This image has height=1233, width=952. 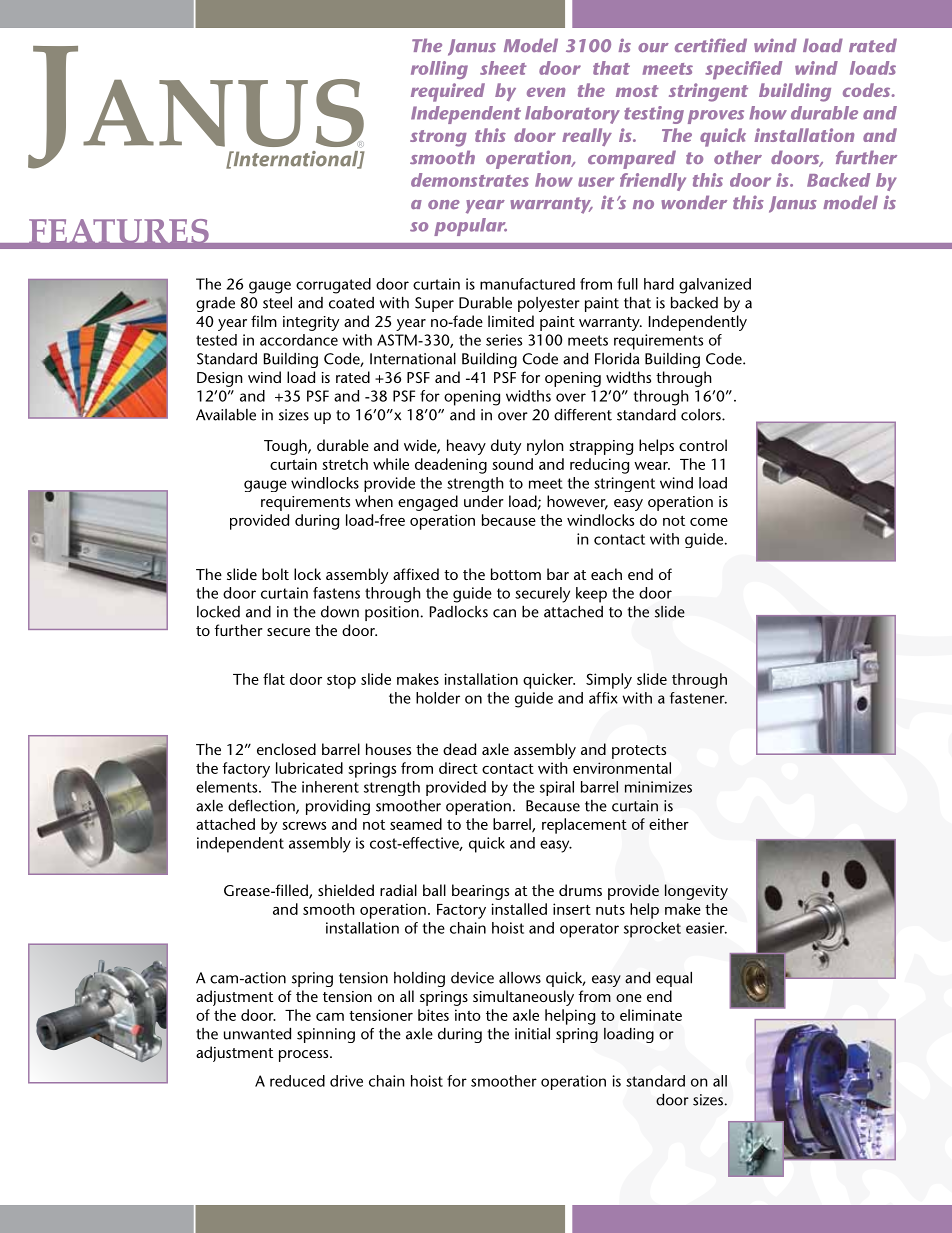 What do you see at coordinates (698, 698) in the image?
I see `fastener` at bounding box center [698, 698].
